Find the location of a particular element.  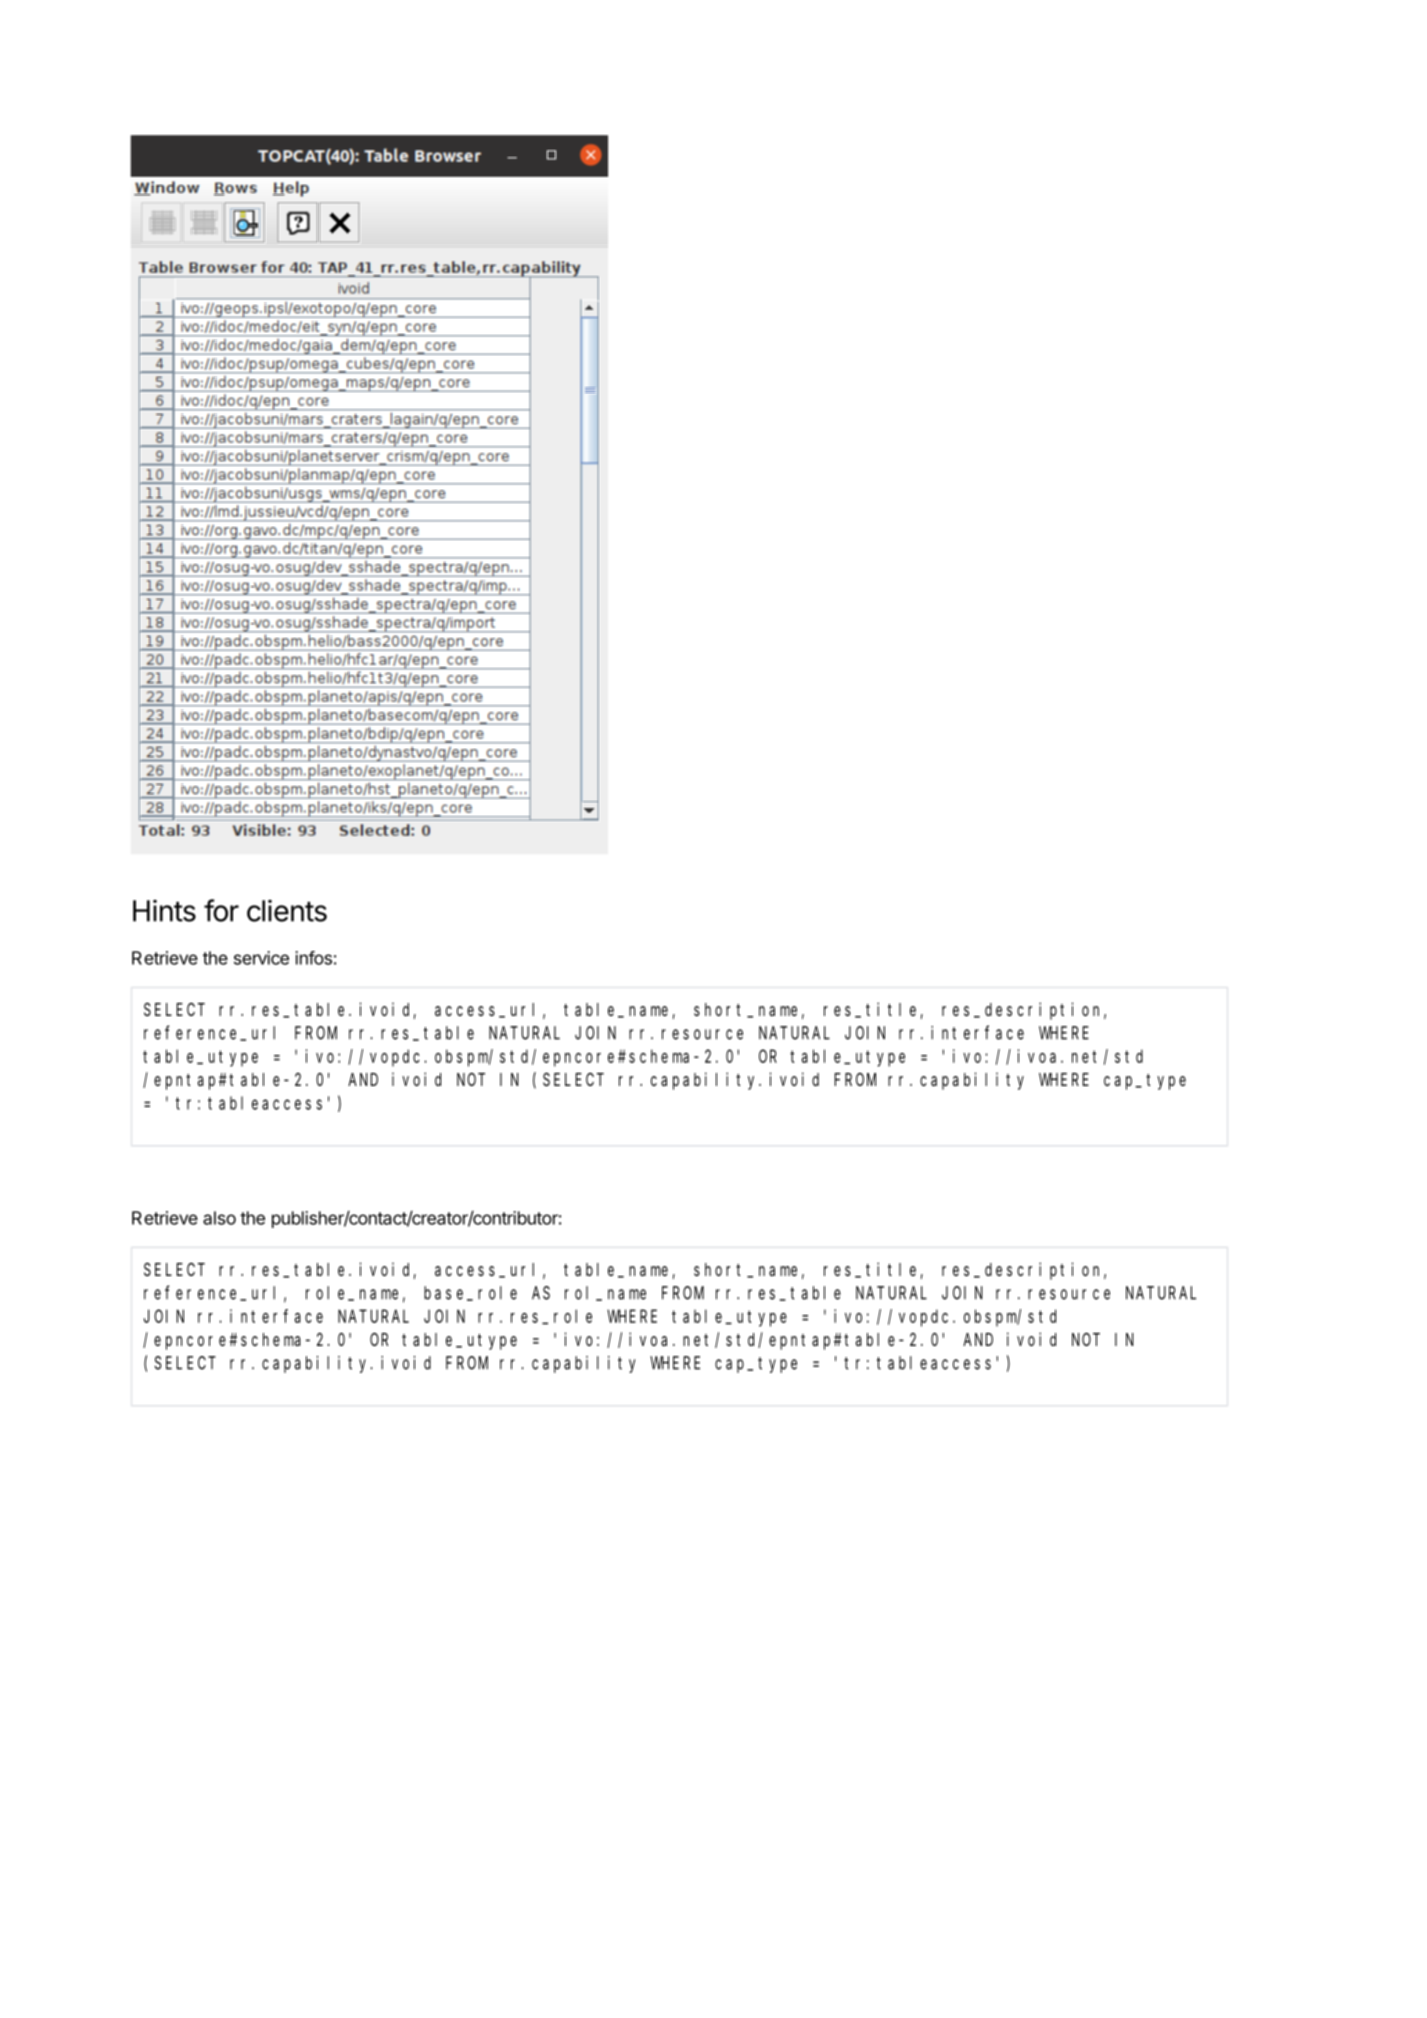

Hints is located at coordinates (164, 911).
